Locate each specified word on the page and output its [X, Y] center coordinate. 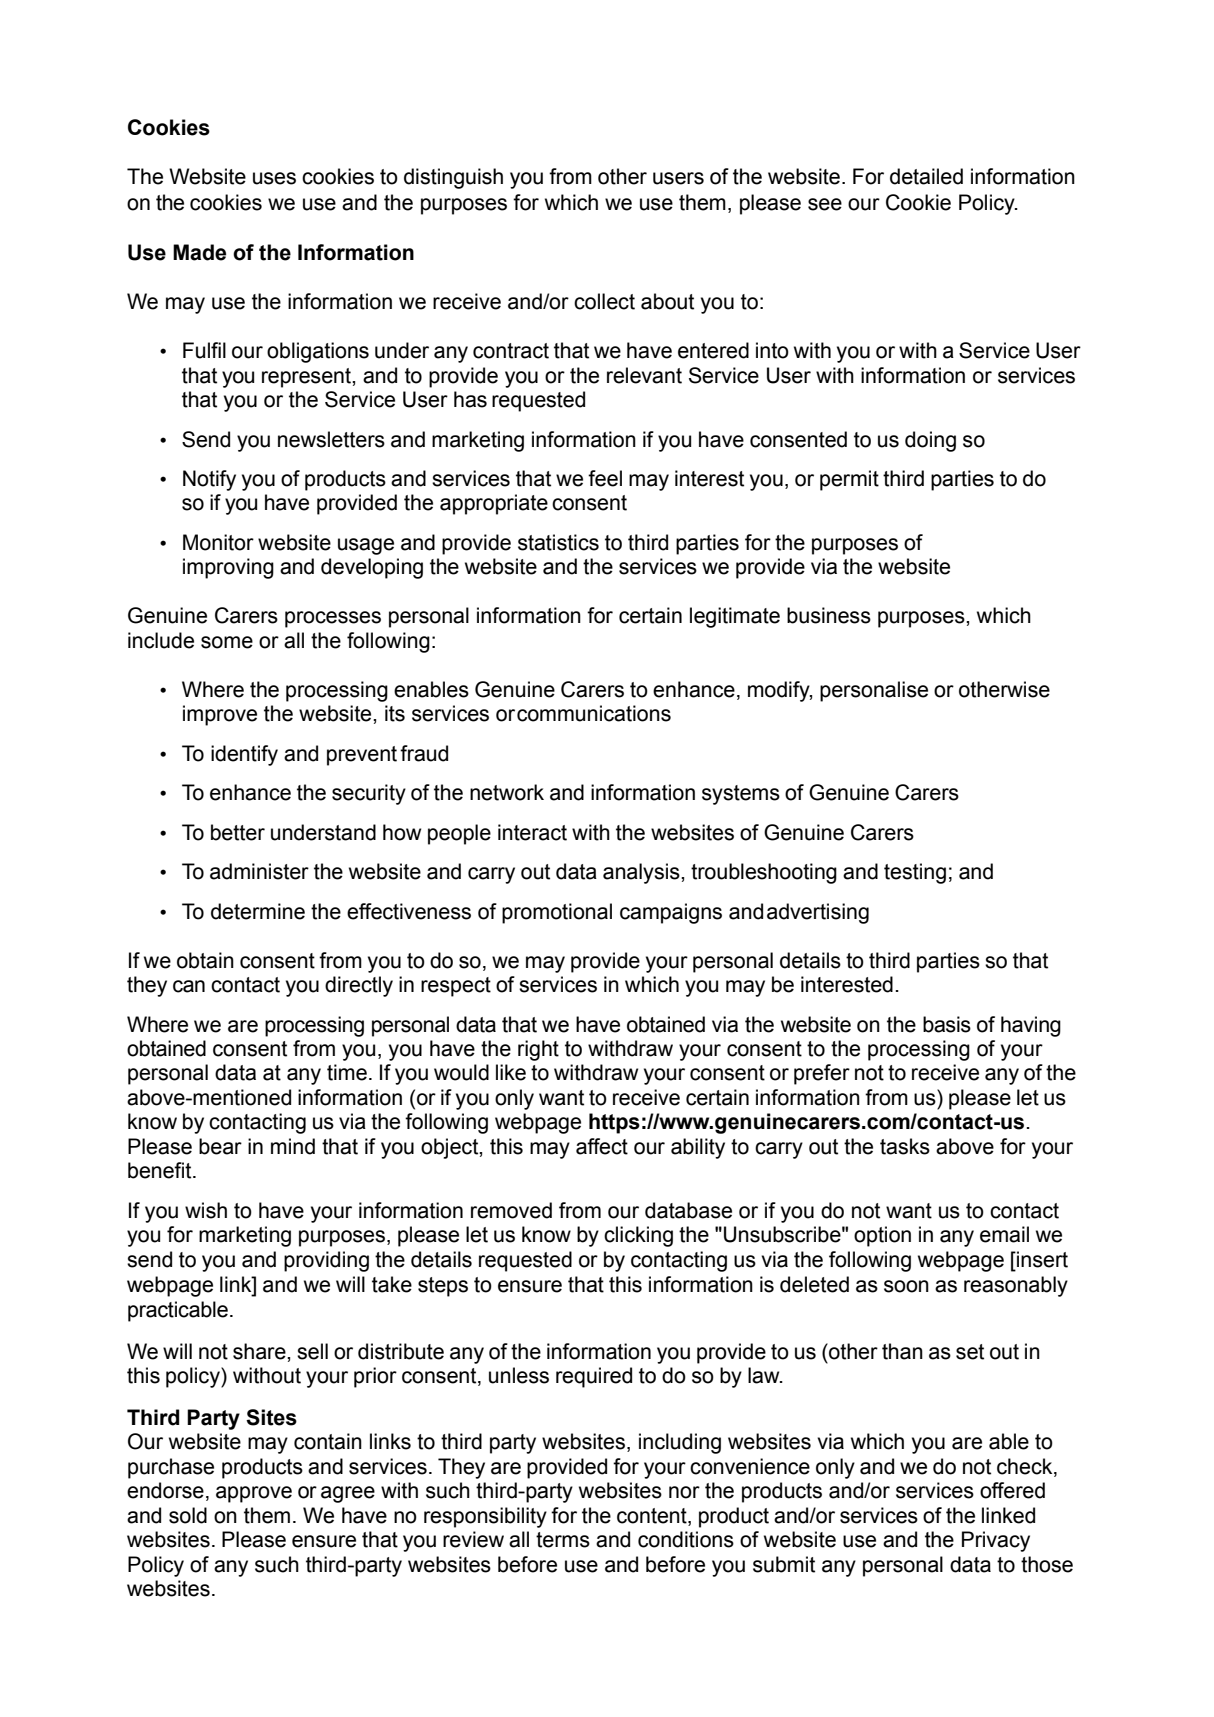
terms [563, 1540]
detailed [926, 176]
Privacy [996, 1541]
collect [604, 301]
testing [915, 873]
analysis [642, 873]
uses [274, 178]
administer [259, 871]
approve [254, 1494]
